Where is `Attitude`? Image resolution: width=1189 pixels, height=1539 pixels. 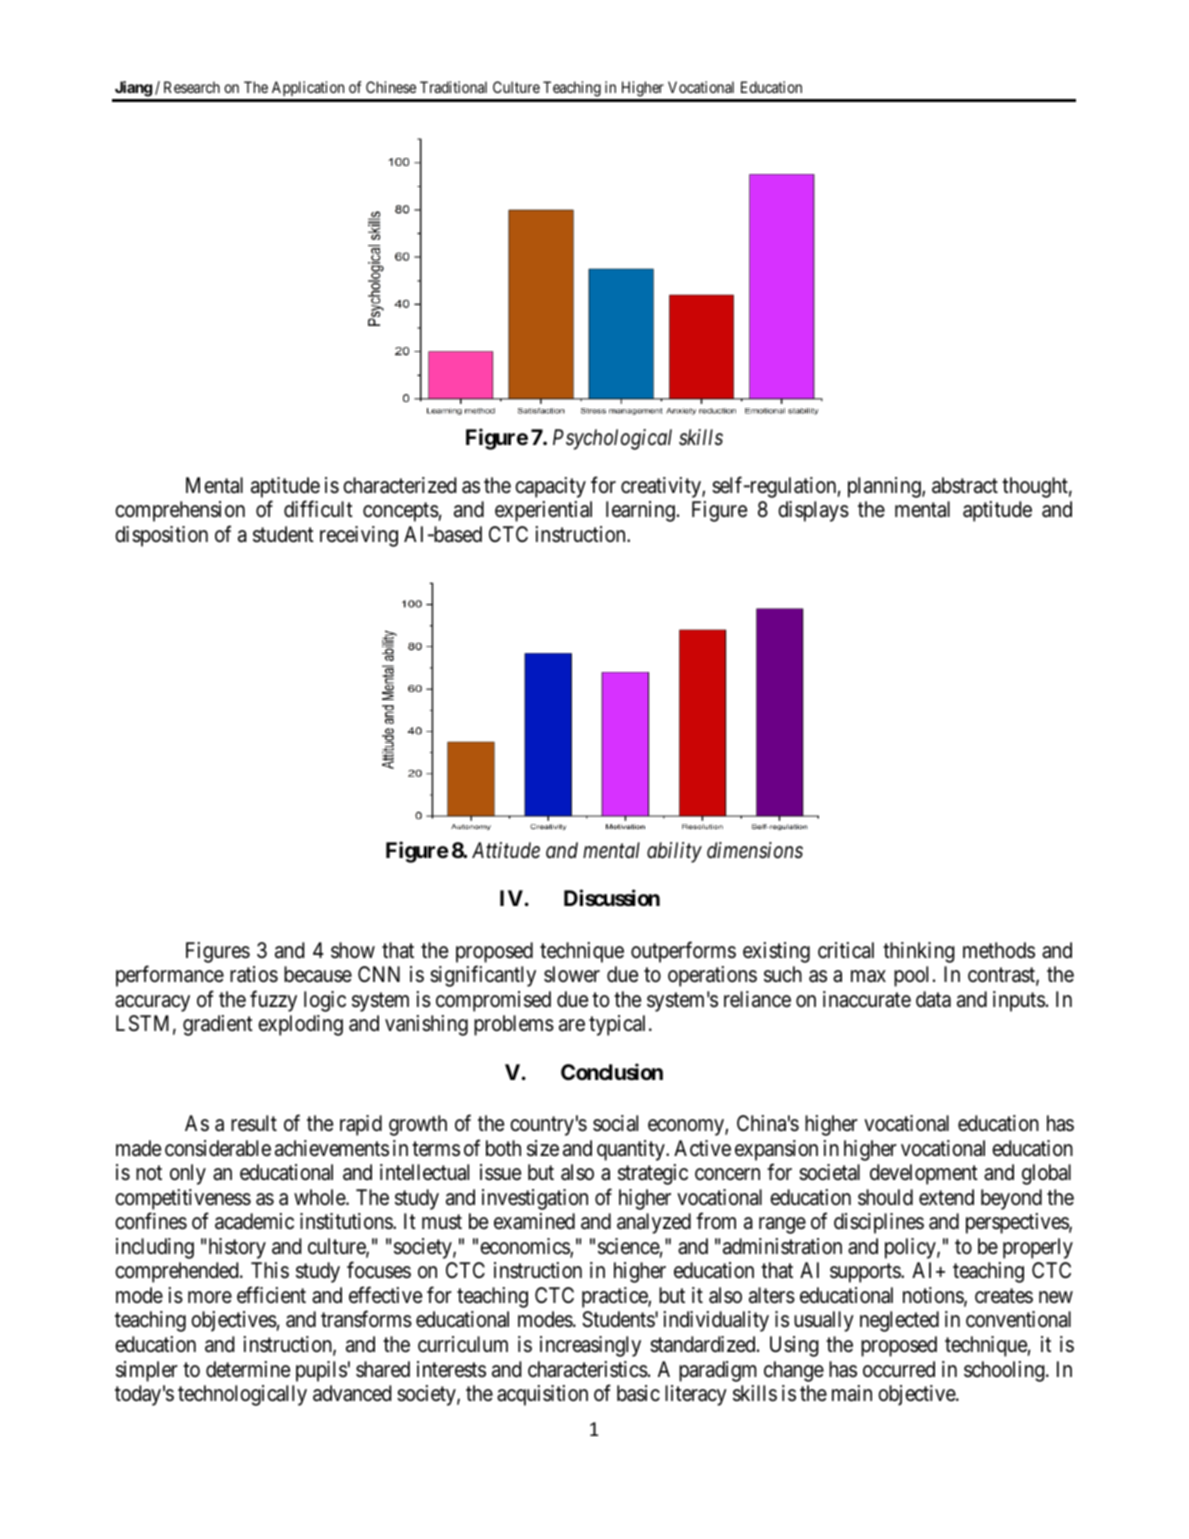
Attitude is located at coordinates (506, 850).
